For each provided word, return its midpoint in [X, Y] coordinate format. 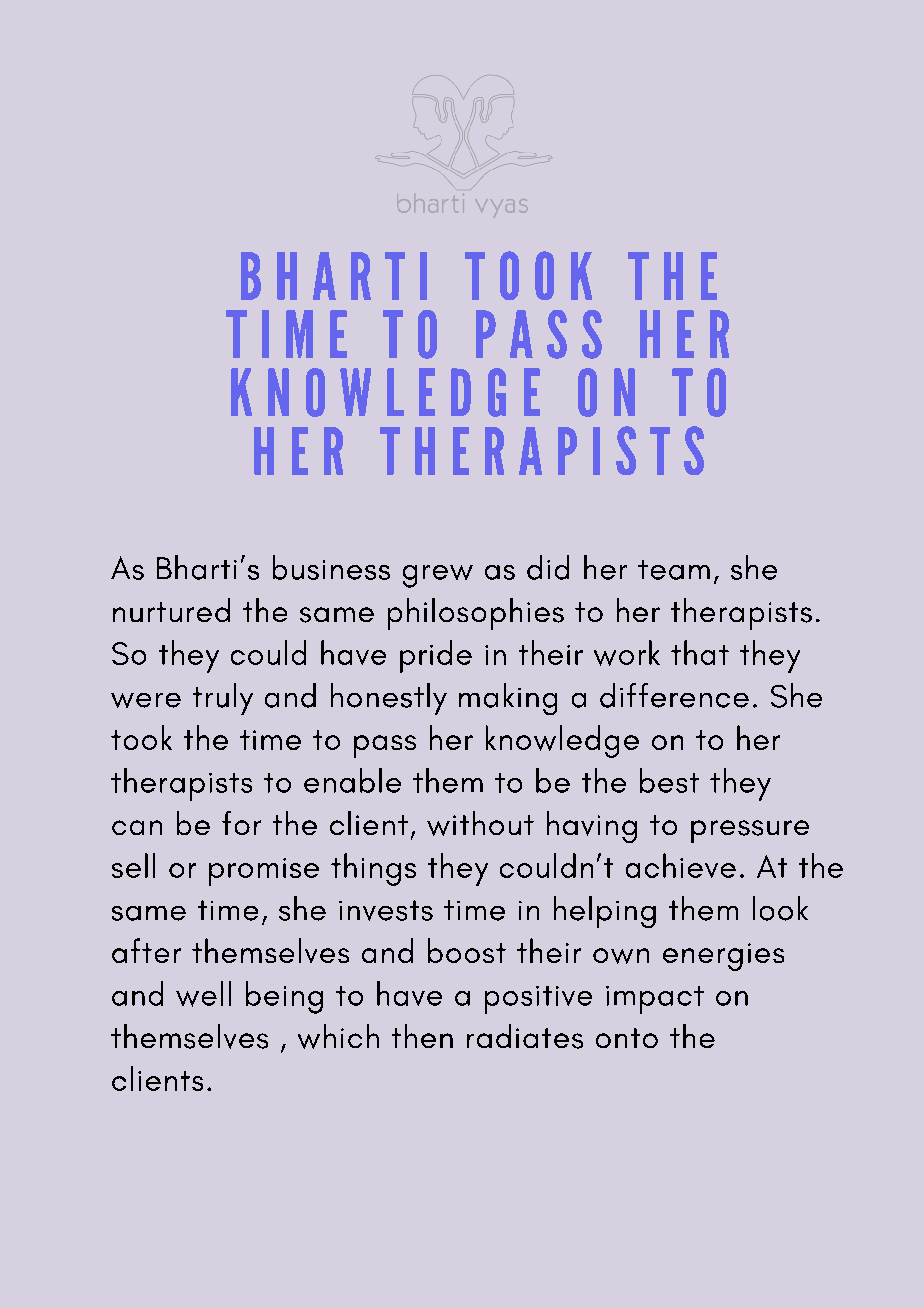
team [674, 570]
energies [723, 957]
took [141, 737]
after [146, 950]
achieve [681, 865]
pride [436, 656]
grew [438, 576]
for [241, 823]
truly [223, 699]
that [700, 652]
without [480, 823]
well [203, 994]
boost [467, 950]
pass [385, 746]
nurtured [171, 610]
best [669, 780]
